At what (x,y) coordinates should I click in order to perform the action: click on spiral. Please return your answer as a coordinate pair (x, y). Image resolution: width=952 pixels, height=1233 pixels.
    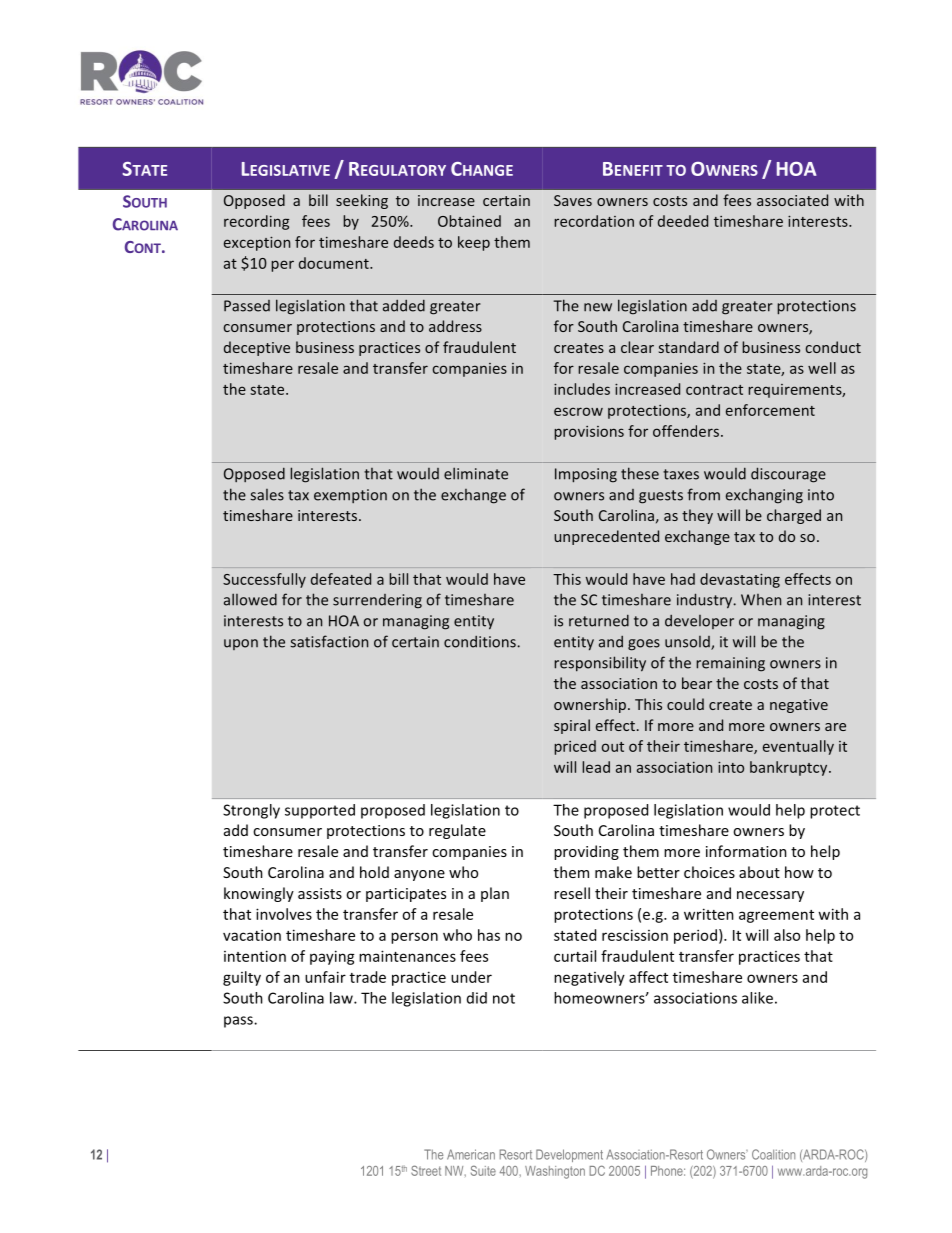
    Looking at the image, I should click on (572, 726).
